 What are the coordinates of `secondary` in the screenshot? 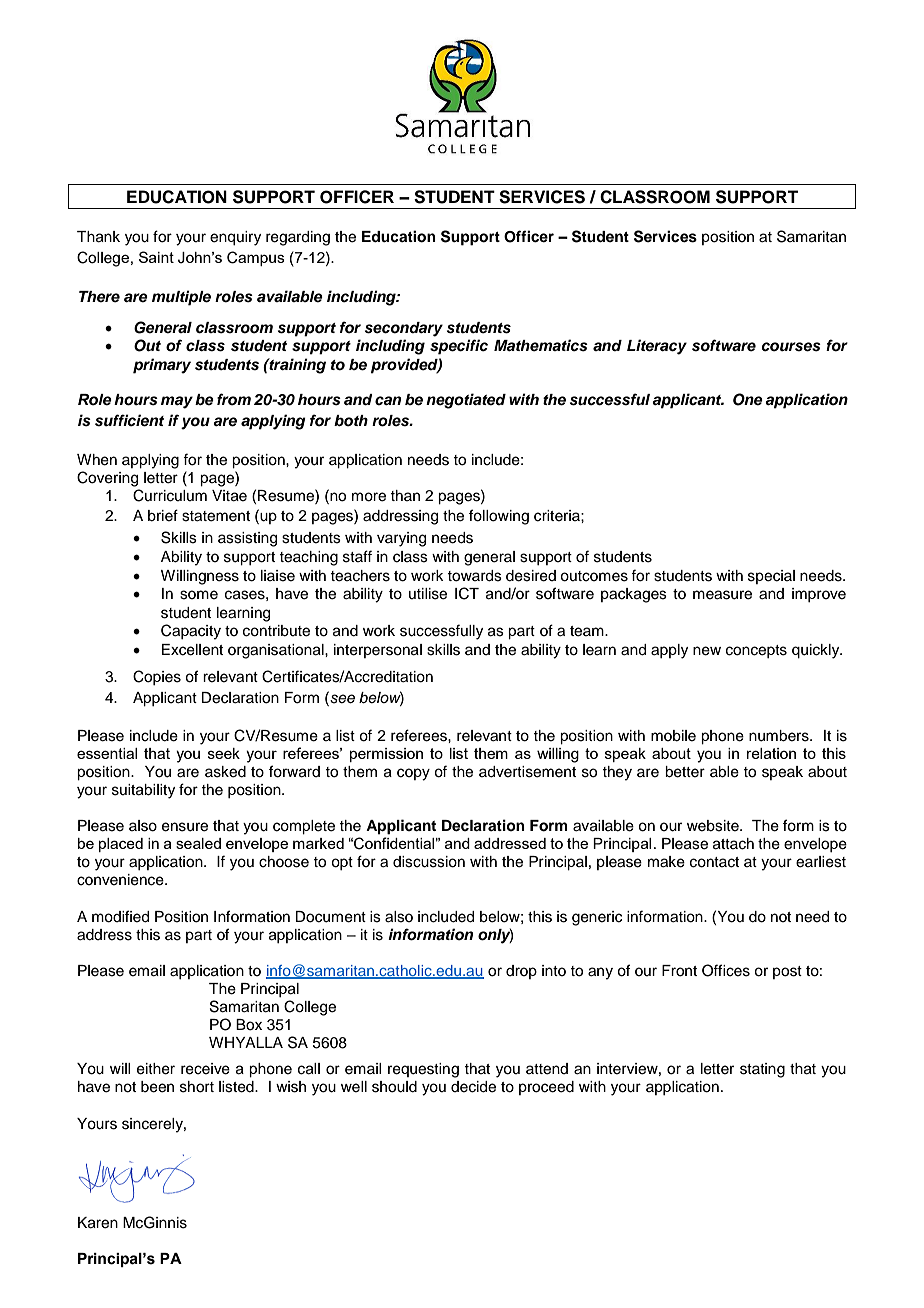 It's located at (404, 329).
